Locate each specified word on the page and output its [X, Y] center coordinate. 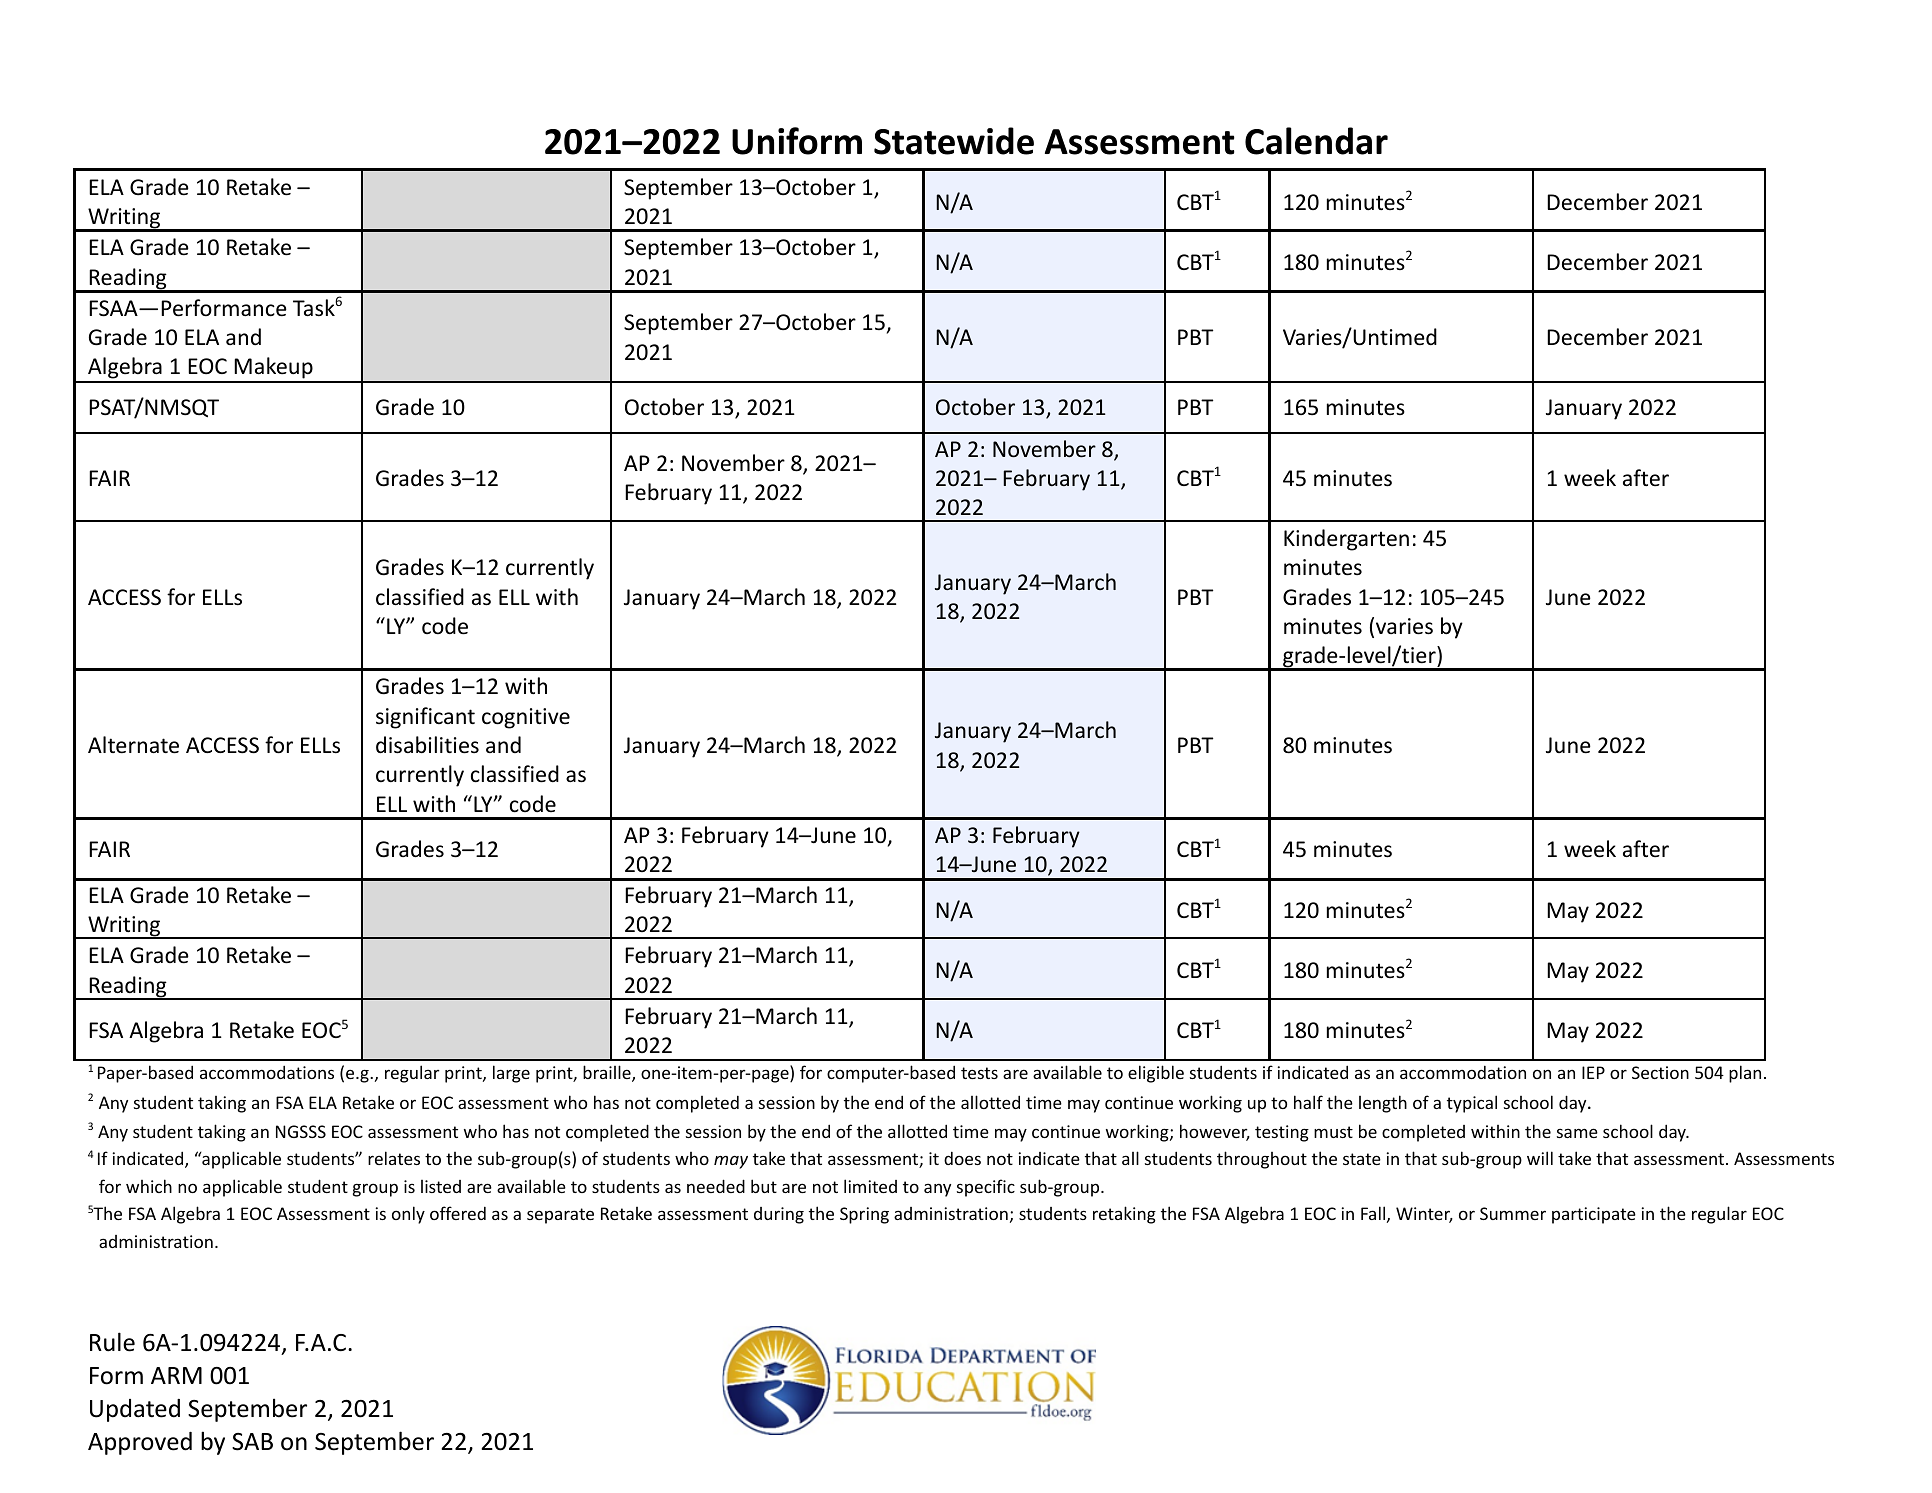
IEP [1593, 1072]
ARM [176, 1375]
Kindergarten [1346, 540]
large [511, 1074]
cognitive [526, 718]
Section [1660, 1072]
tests [979, 1073]
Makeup [274, 369]
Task [314, 308]
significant [425, 718]
